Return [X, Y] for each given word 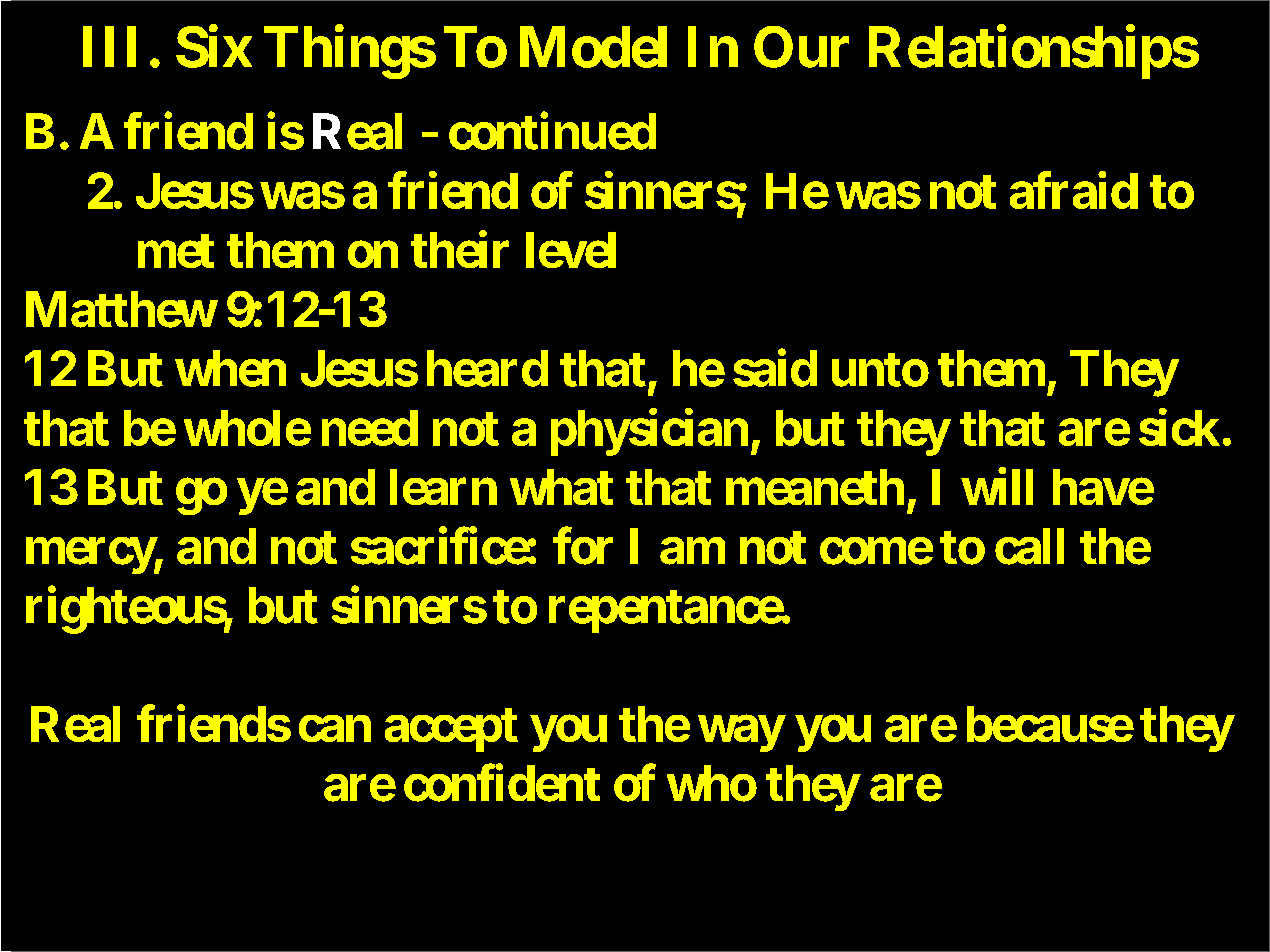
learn [443, 487]
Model [593, 47]
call [1029, 546]
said [775, 368]
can [335, 729]
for [583, 546]
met [176, 251]
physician [649, 432]
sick [1179, 427]
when [230, 368]
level [571, 250]
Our [801, 47]
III [109, 47]
